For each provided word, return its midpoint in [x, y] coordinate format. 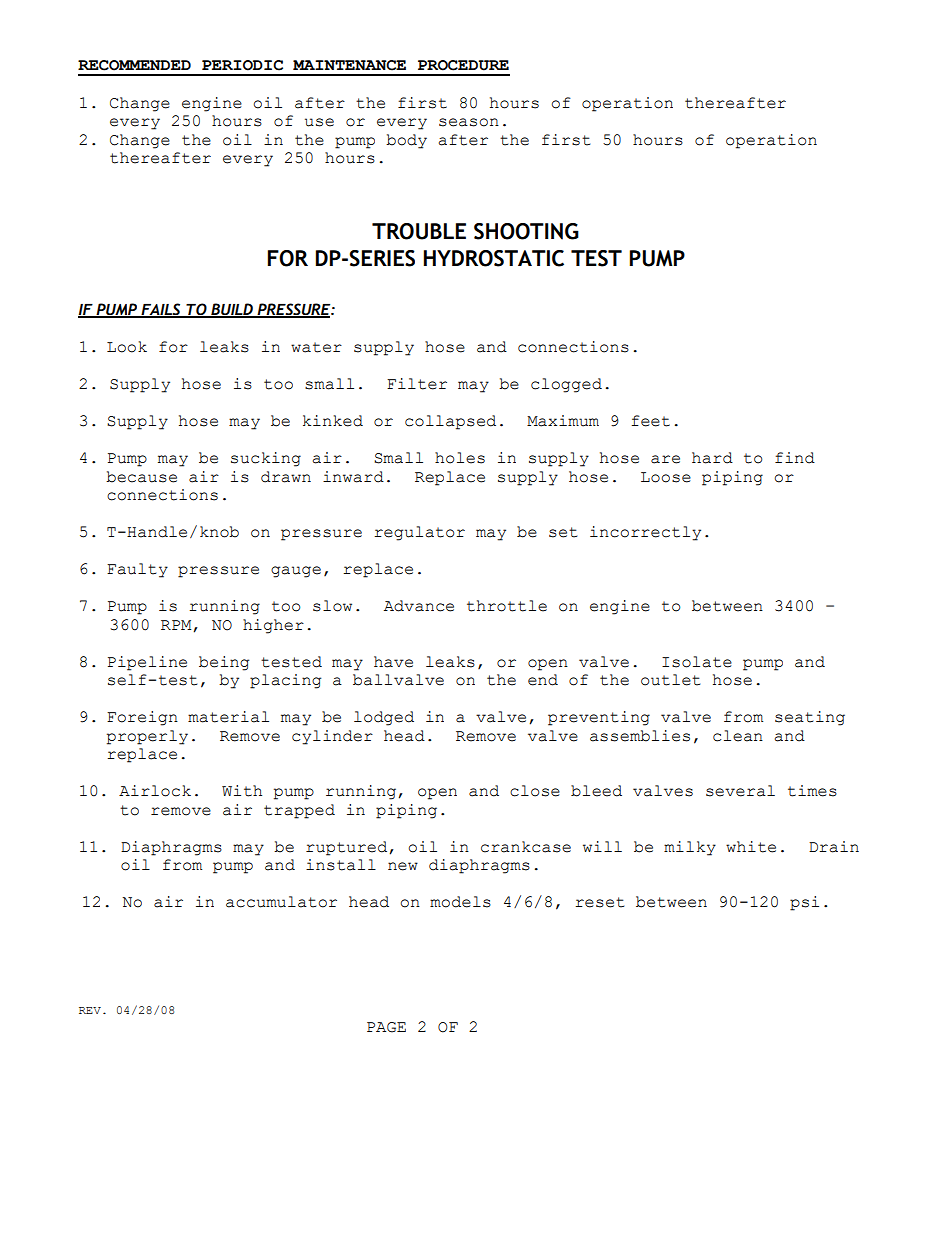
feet [651, 421]
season [469, 122]
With [242, 791]
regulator [419, 533]
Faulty [137, 570]
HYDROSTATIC [494, 258]
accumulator [281, 902]
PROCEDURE [463, 65]
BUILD [232, 310]
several [740, 791]
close [535, 791]
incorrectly [645, 533]
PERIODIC [242, 65]
